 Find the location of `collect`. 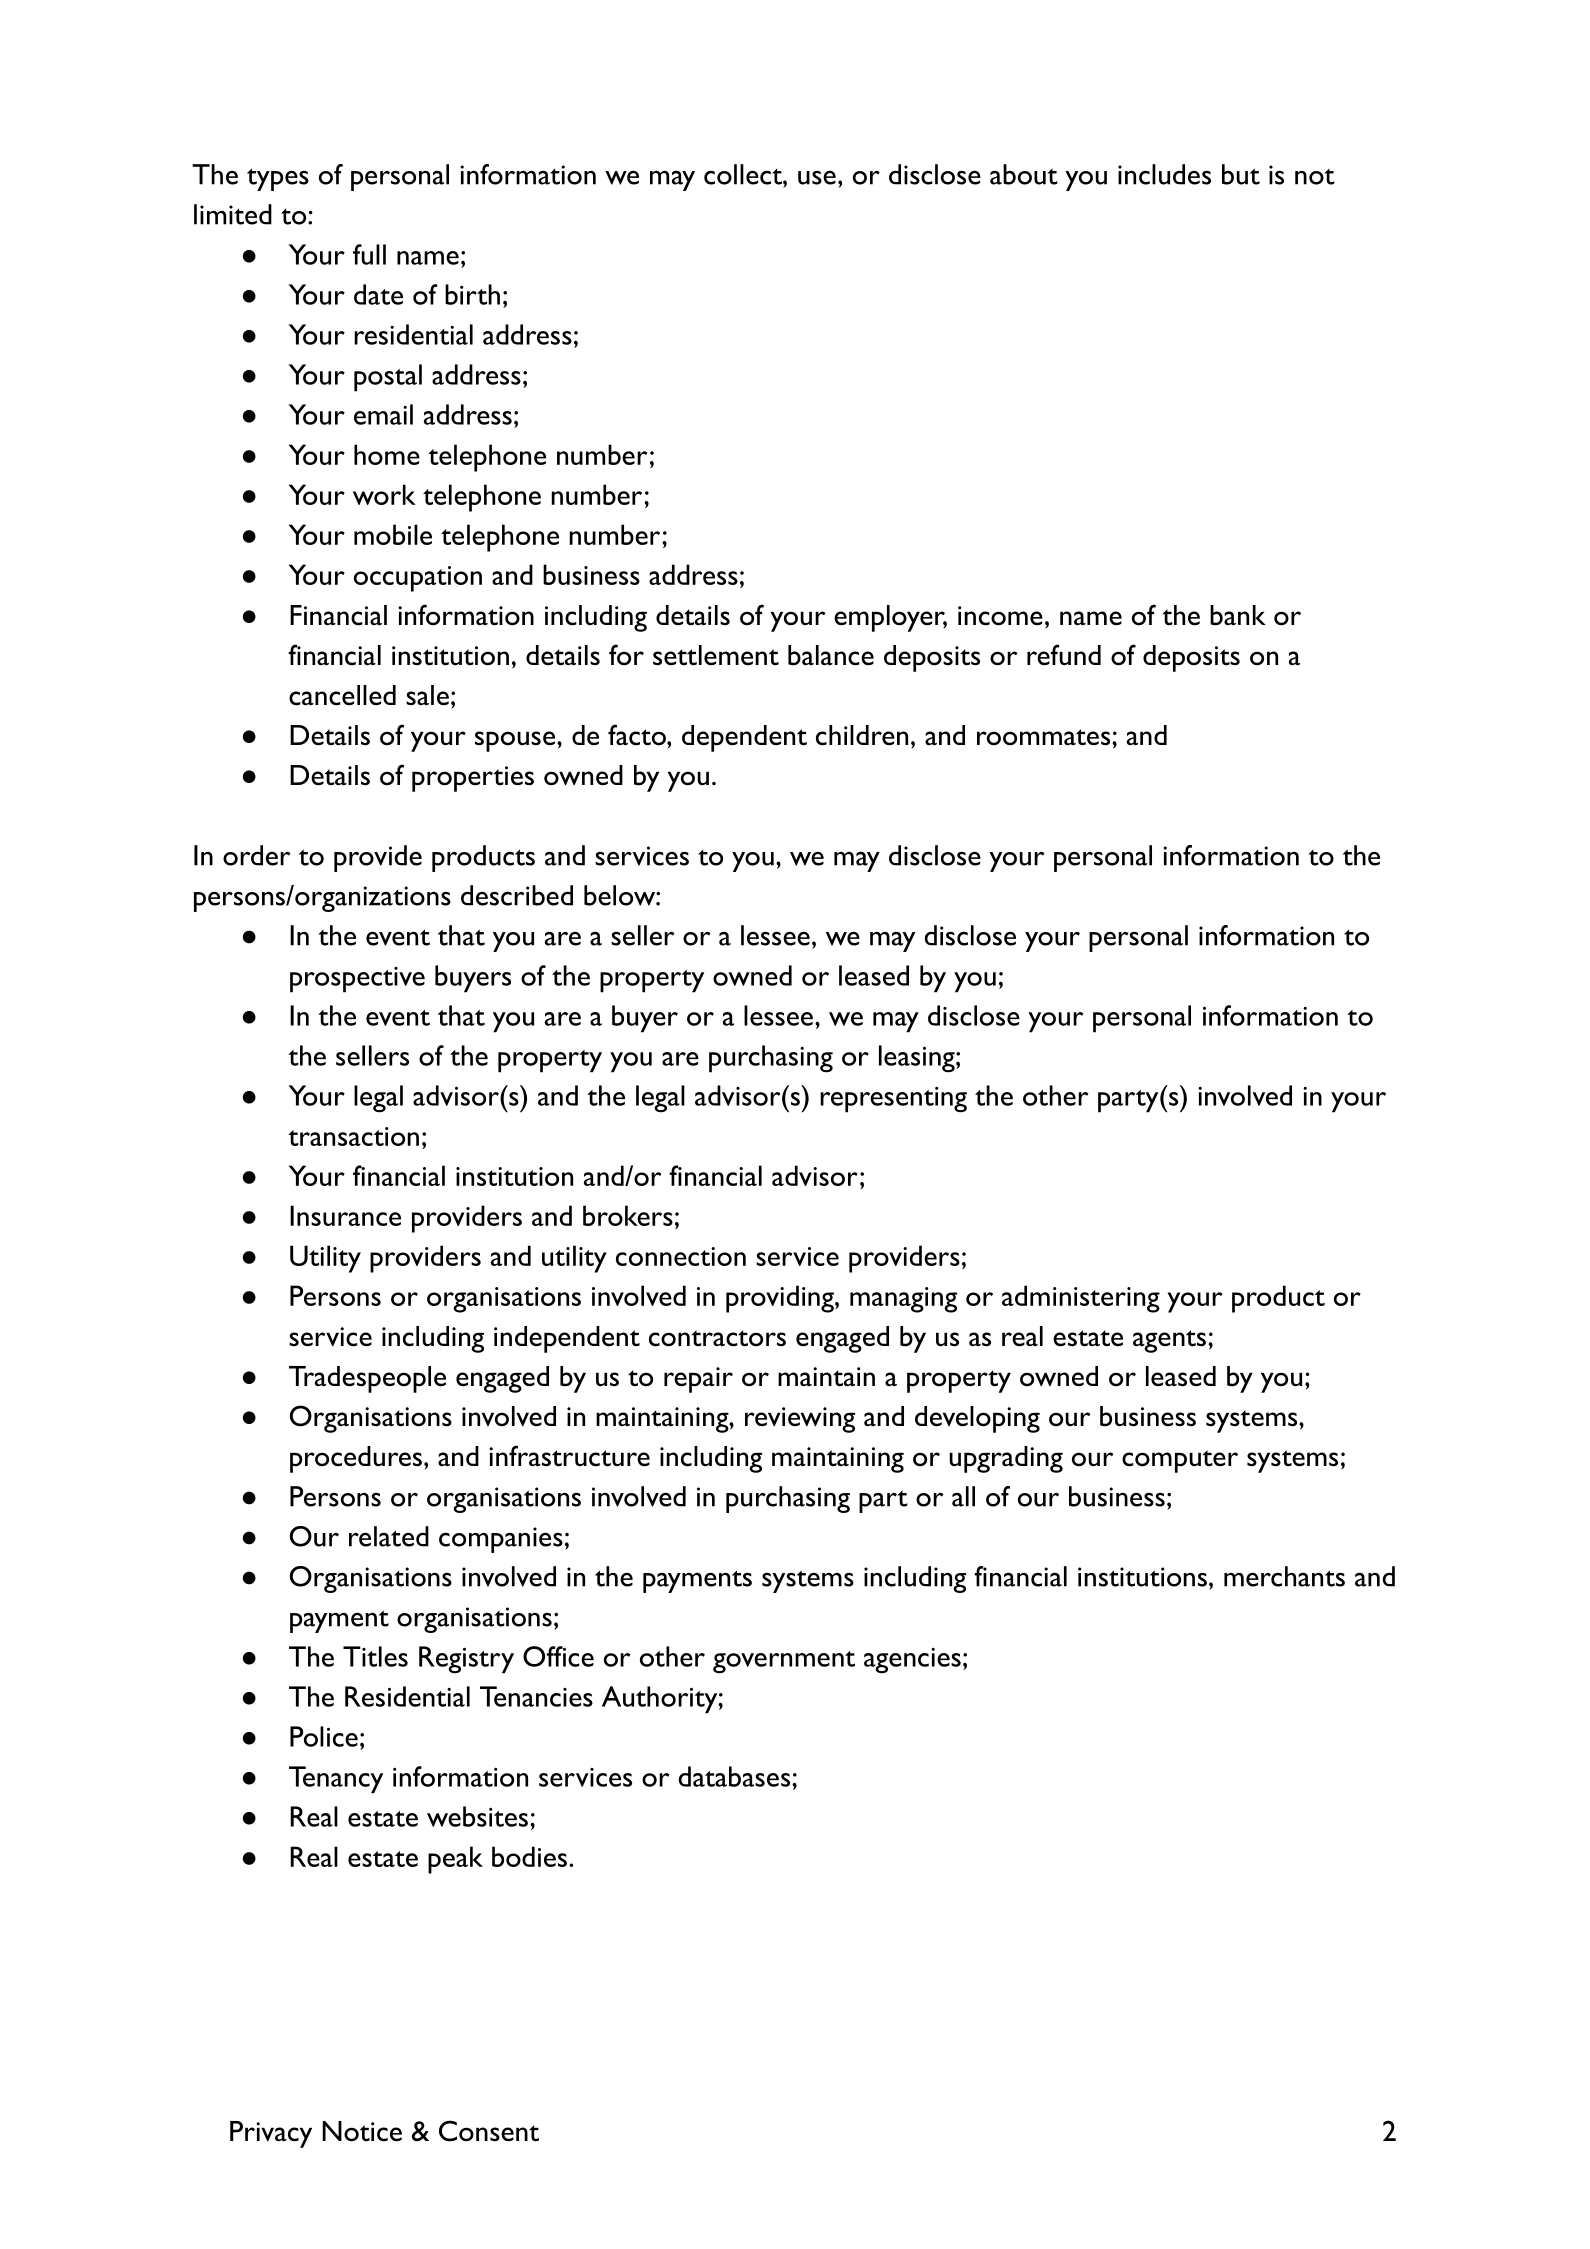

collect is located at coordinates (744, 174).
